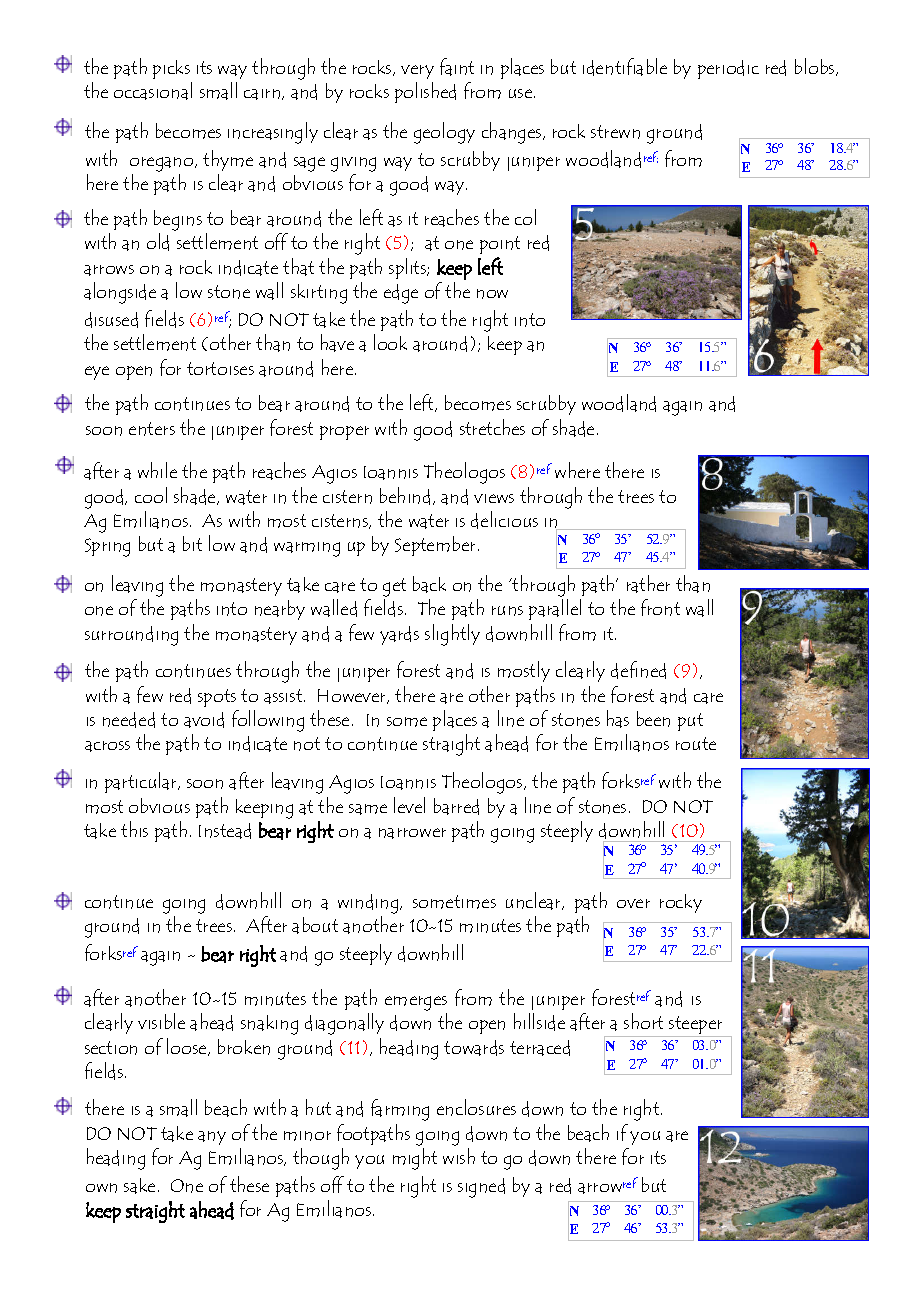 The height and width of the image is (1308, 924). What do you see at coordinates (153, 91) in the image?
I see `occasional` at bounding box center [153, 91].
